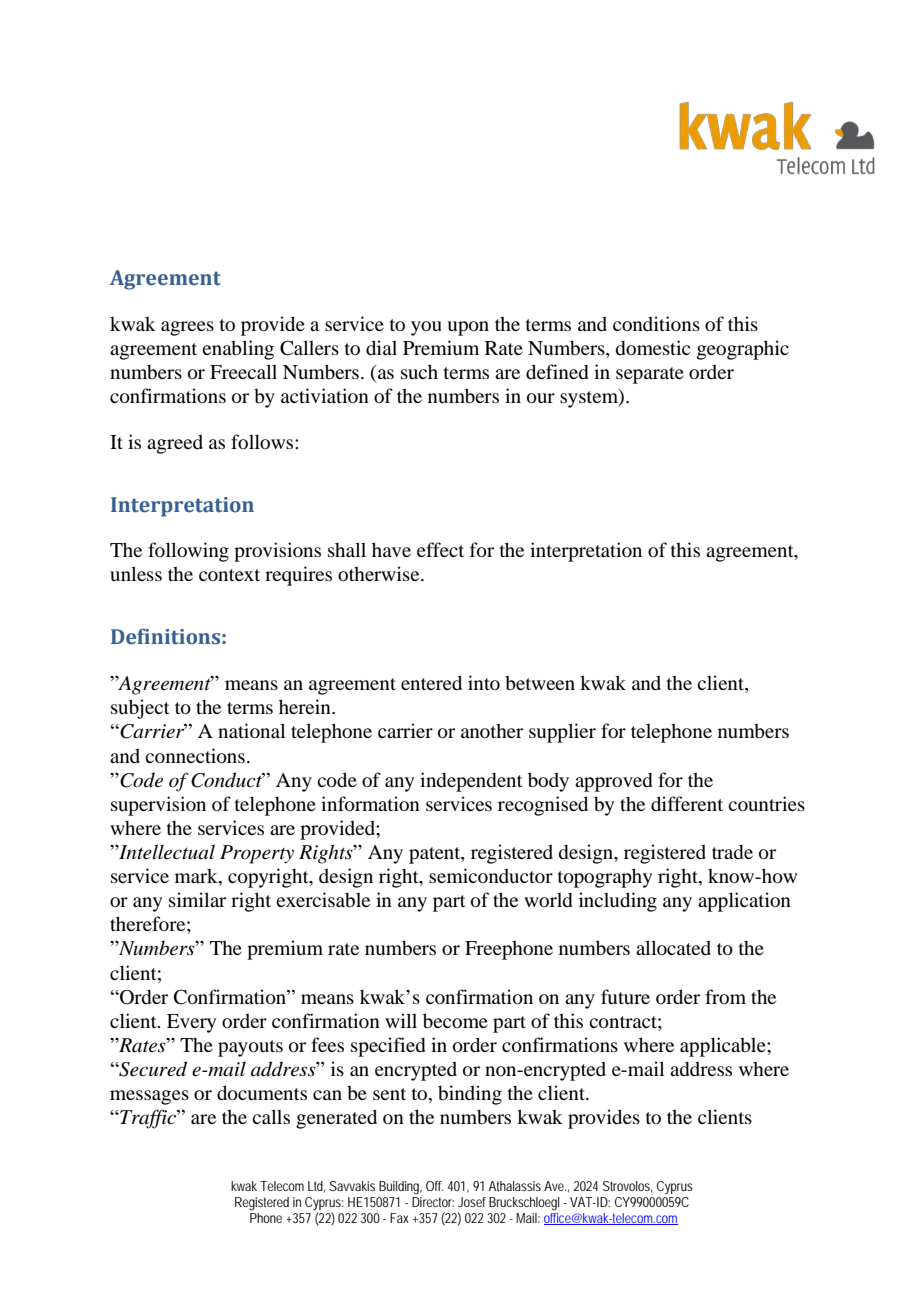 This screenshot has width=924, height=1308. What do you see at coordinates (653, 347) in the screenshot?
I see `domestic` at bounding box center [653, 347].
